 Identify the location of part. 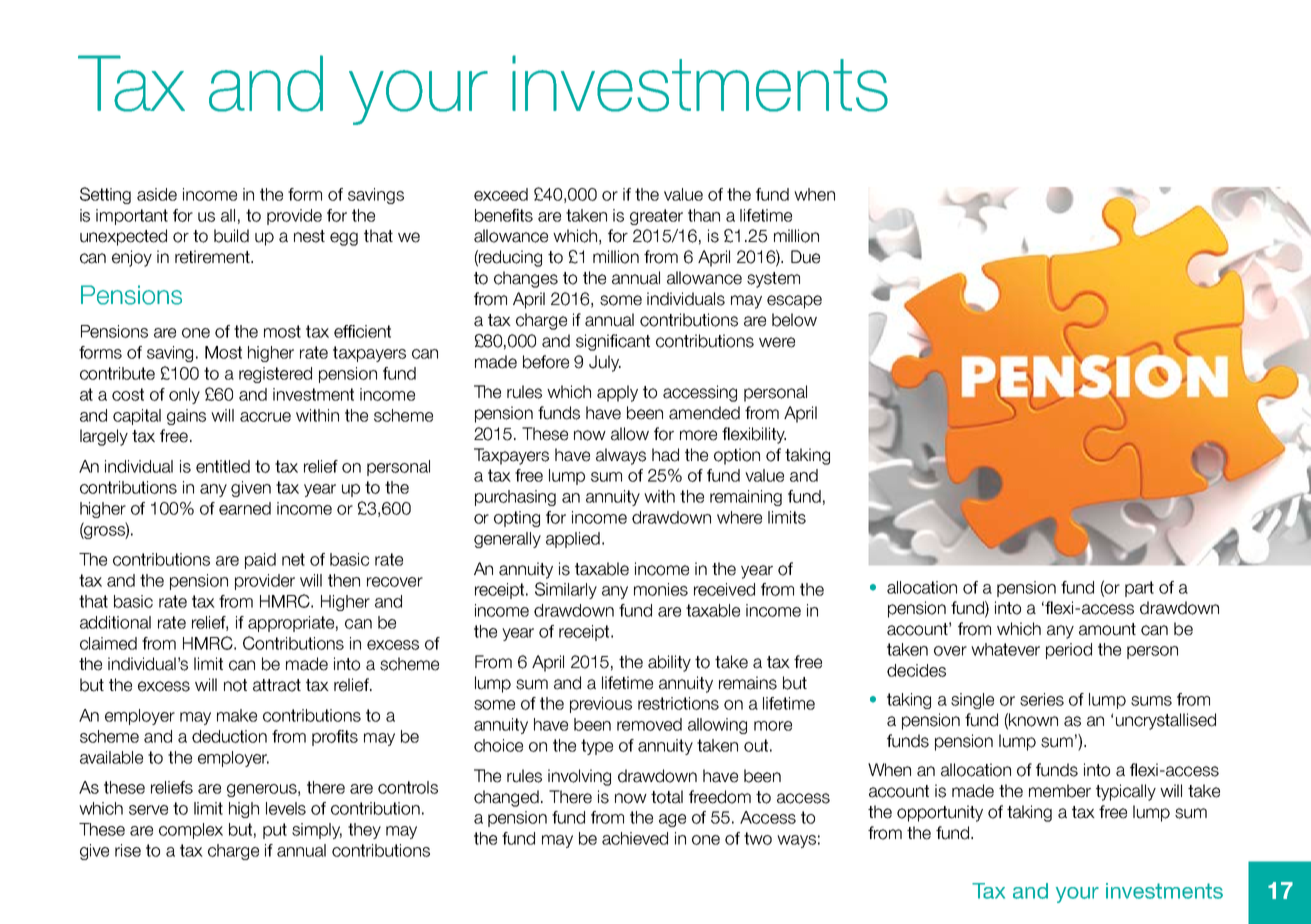
(1139, 589).
